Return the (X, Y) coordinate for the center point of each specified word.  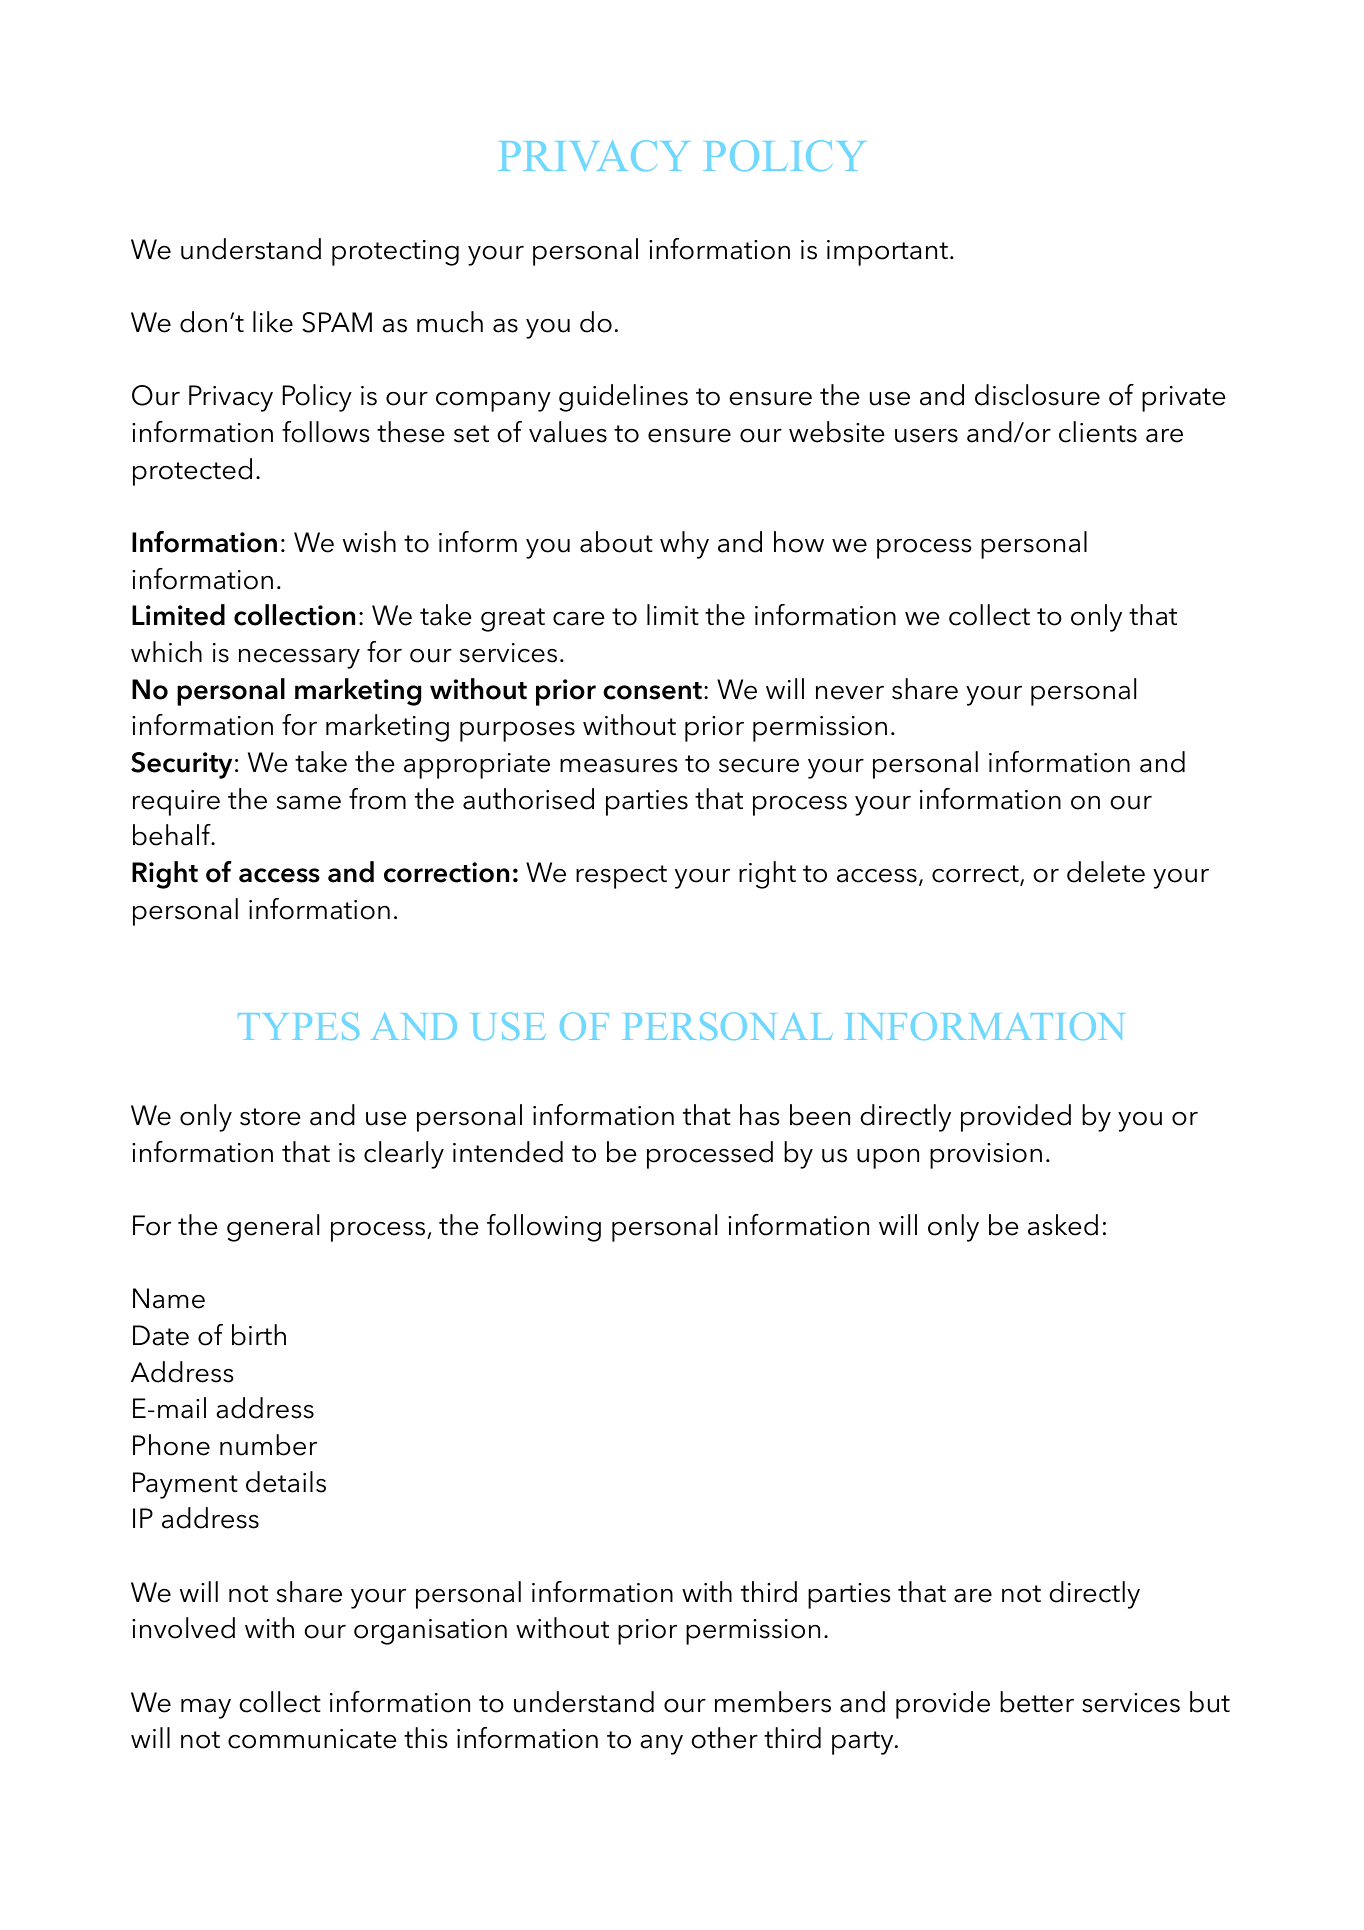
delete (1106, 872)
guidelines (623, 398)
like (273, 322)
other (724, 1738)
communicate (312, 1739)
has (759, 1115)
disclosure (1037, 395)
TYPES (298, 1026)
